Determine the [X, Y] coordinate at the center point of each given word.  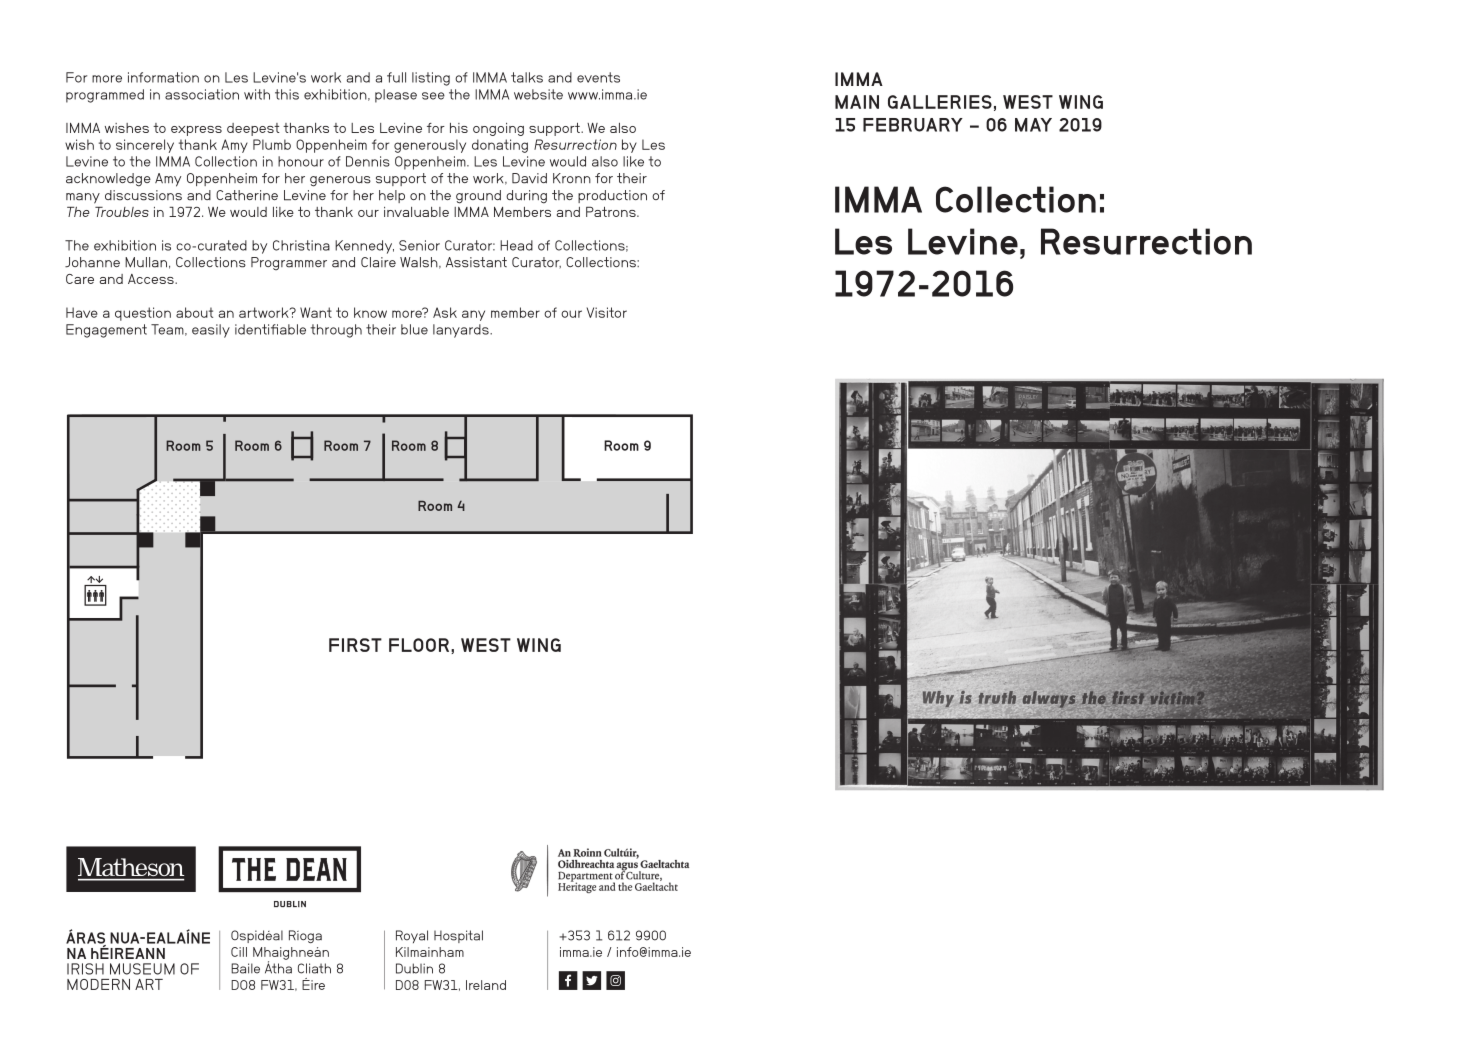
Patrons [612, 212]
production [612, 196]
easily [211, 331]
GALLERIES [940, 102]
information [163, 77]
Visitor [607, 312]
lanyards [462, 331]
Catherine [247, 195]
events [598, 77]
